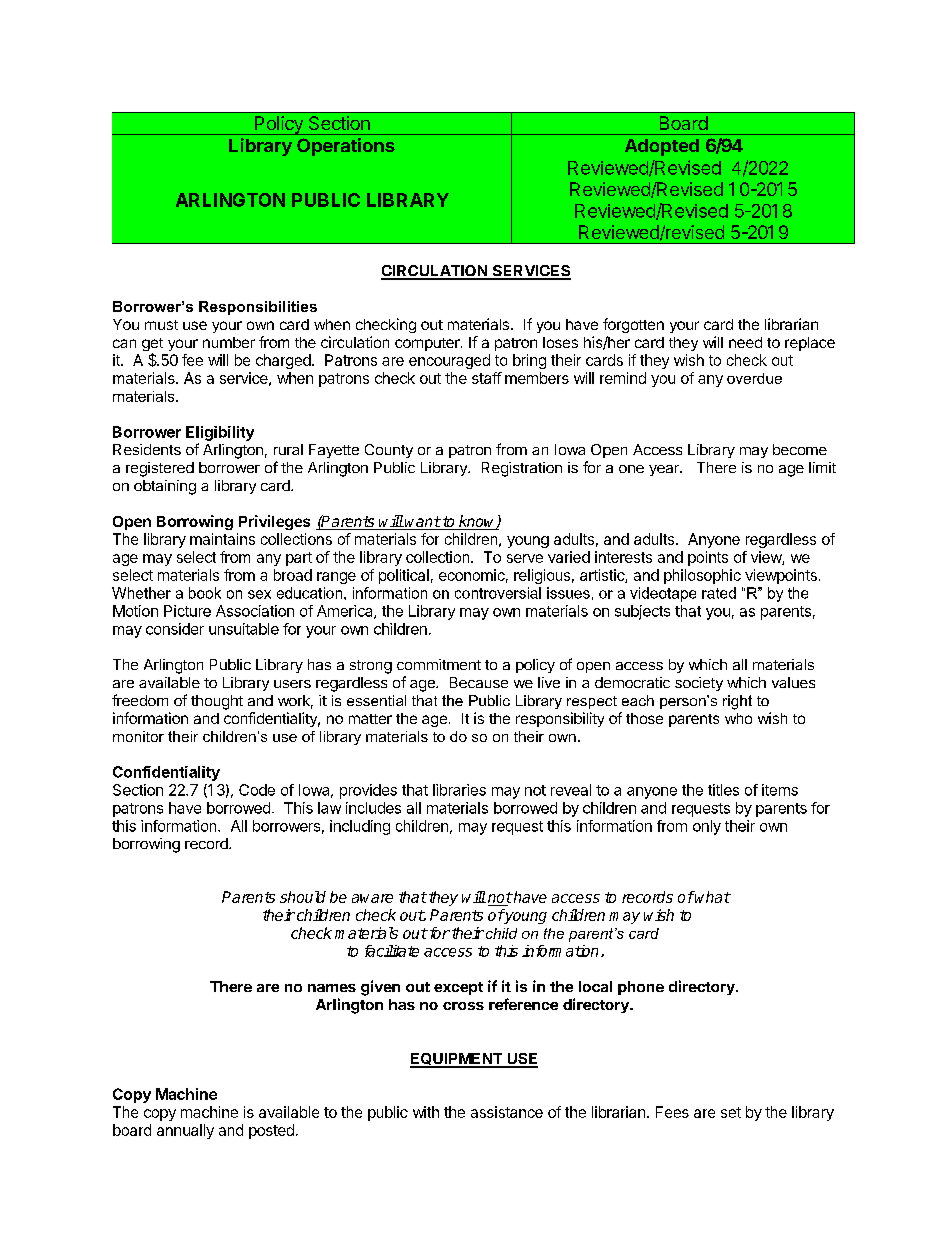 This screenshot has height=1233, width=952. Describe the element at coordinates (185, 1131) in the screenshot. I see `annually` at that location.
